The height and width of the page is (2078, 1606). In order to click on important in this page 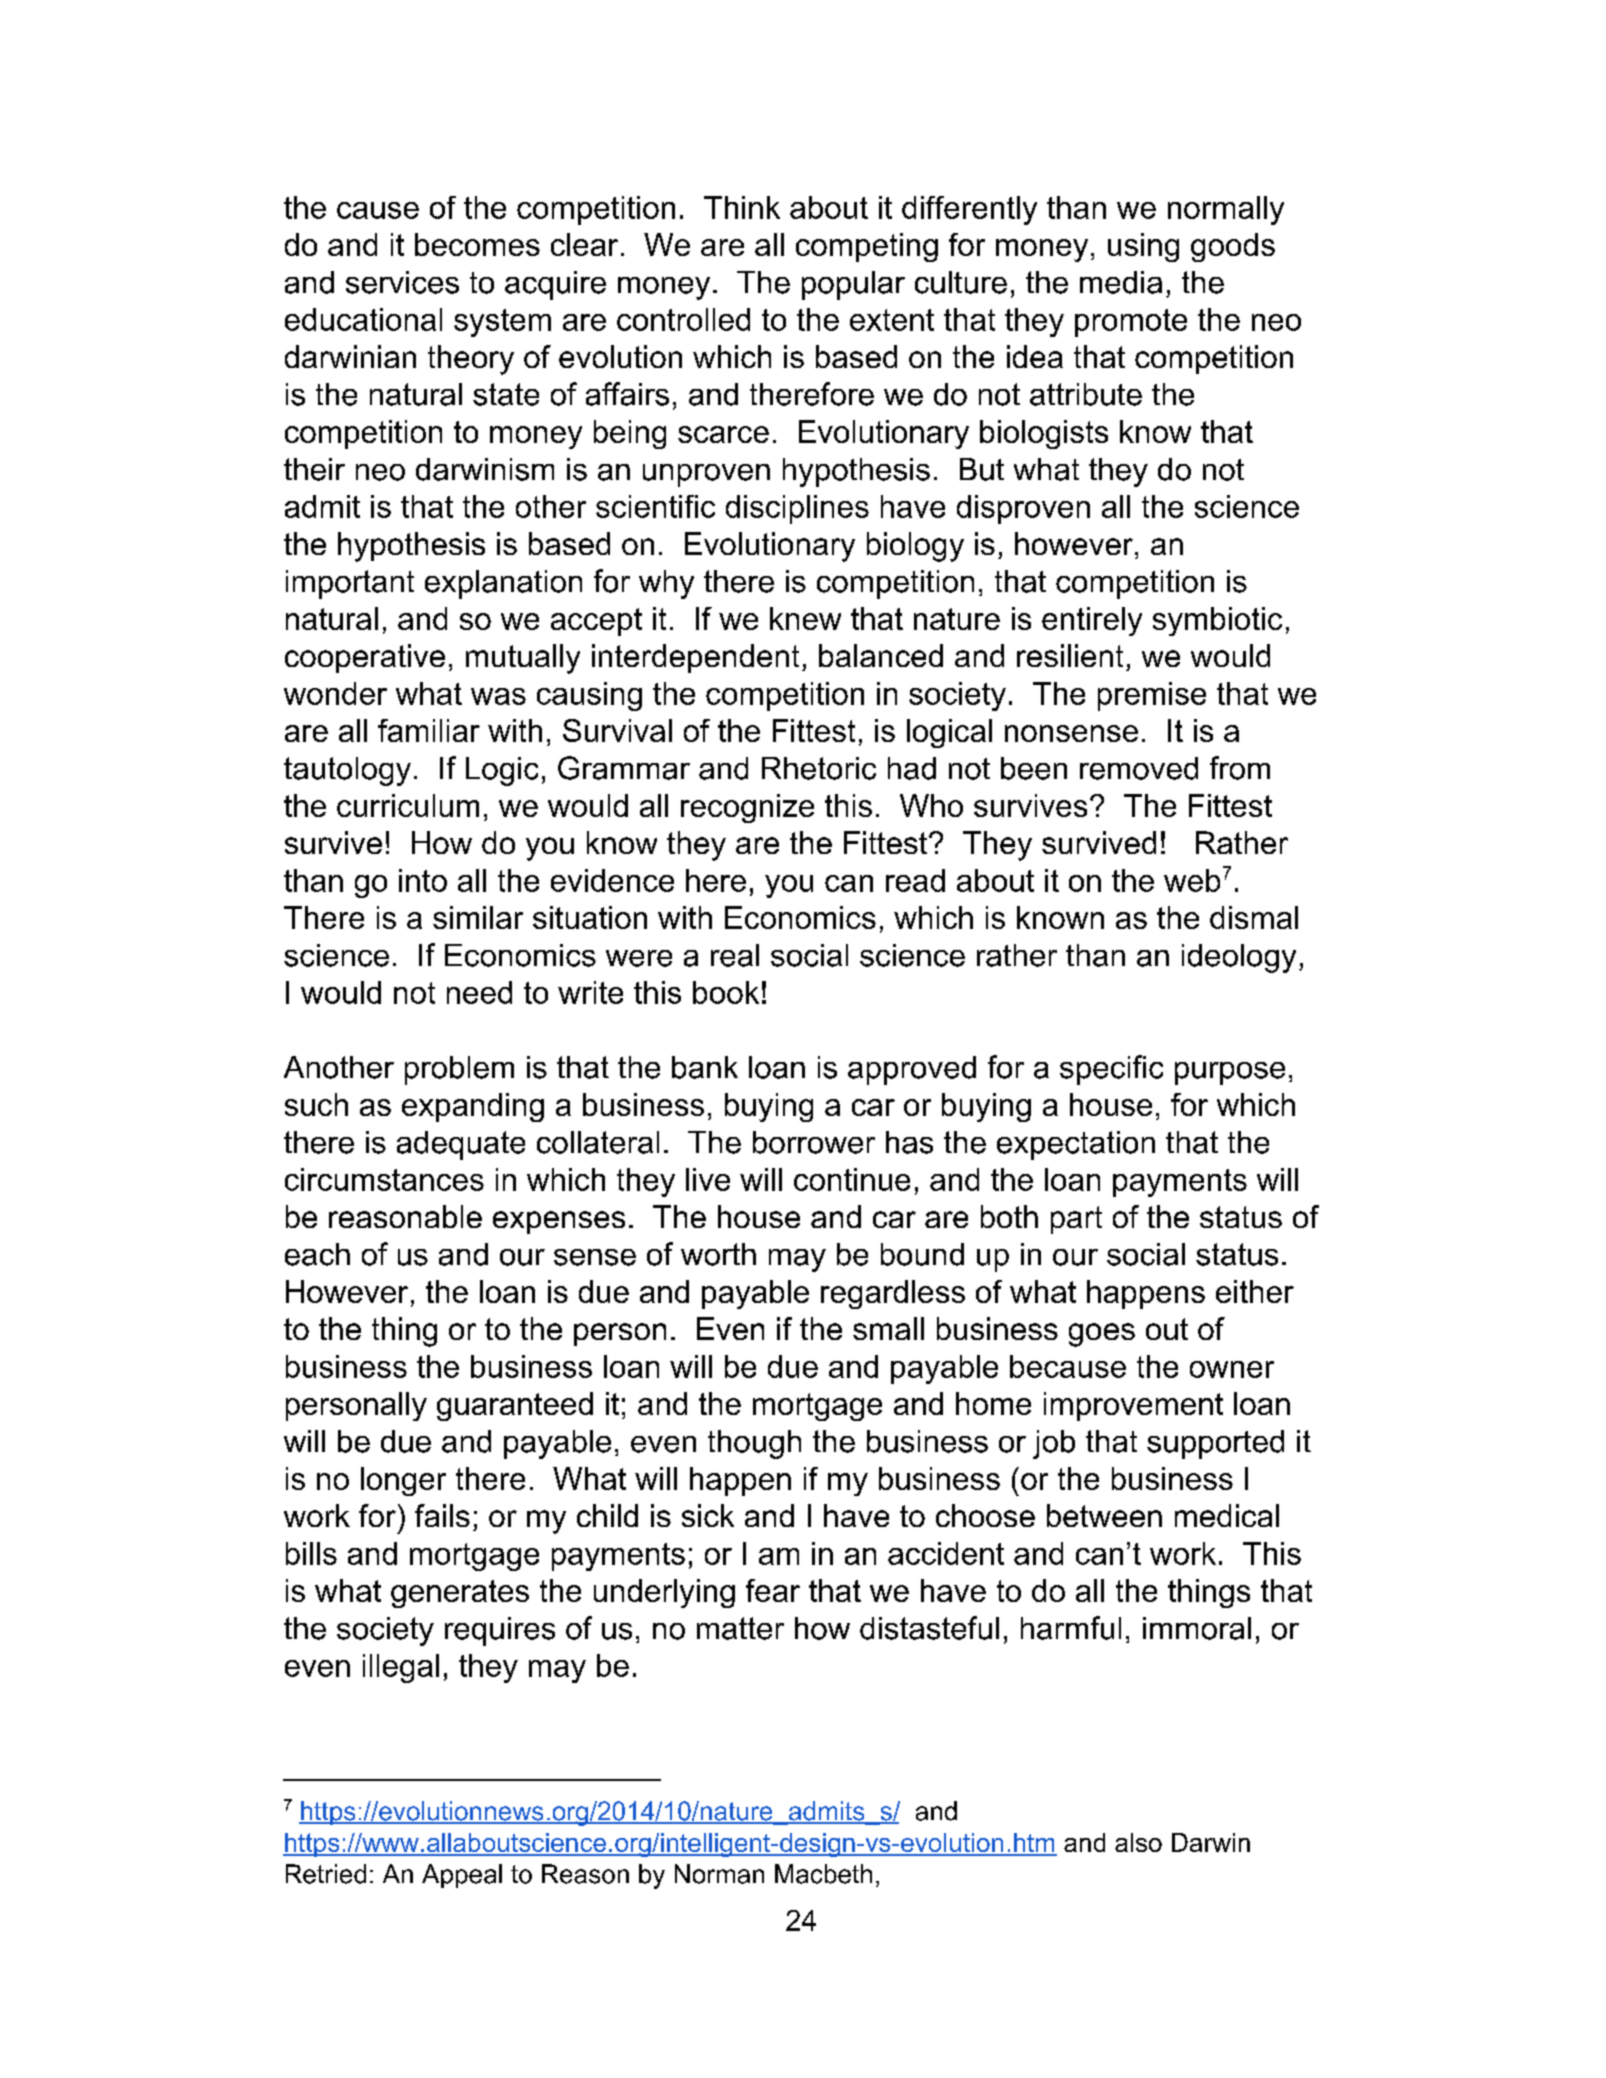, I will do `click(350, 584)`.
